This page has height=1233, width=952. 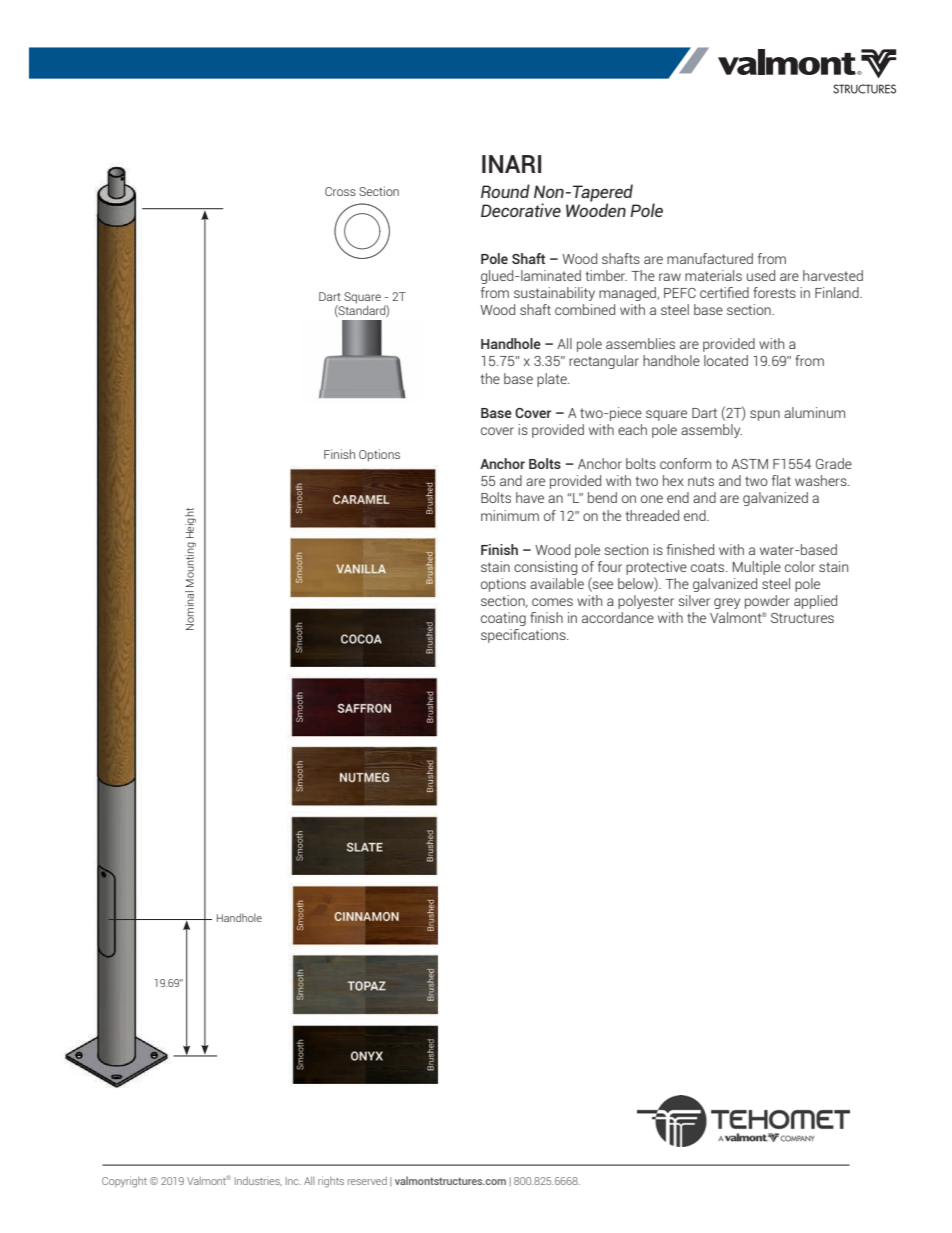 I want to click on minimum, so click(x=510, y=515).
